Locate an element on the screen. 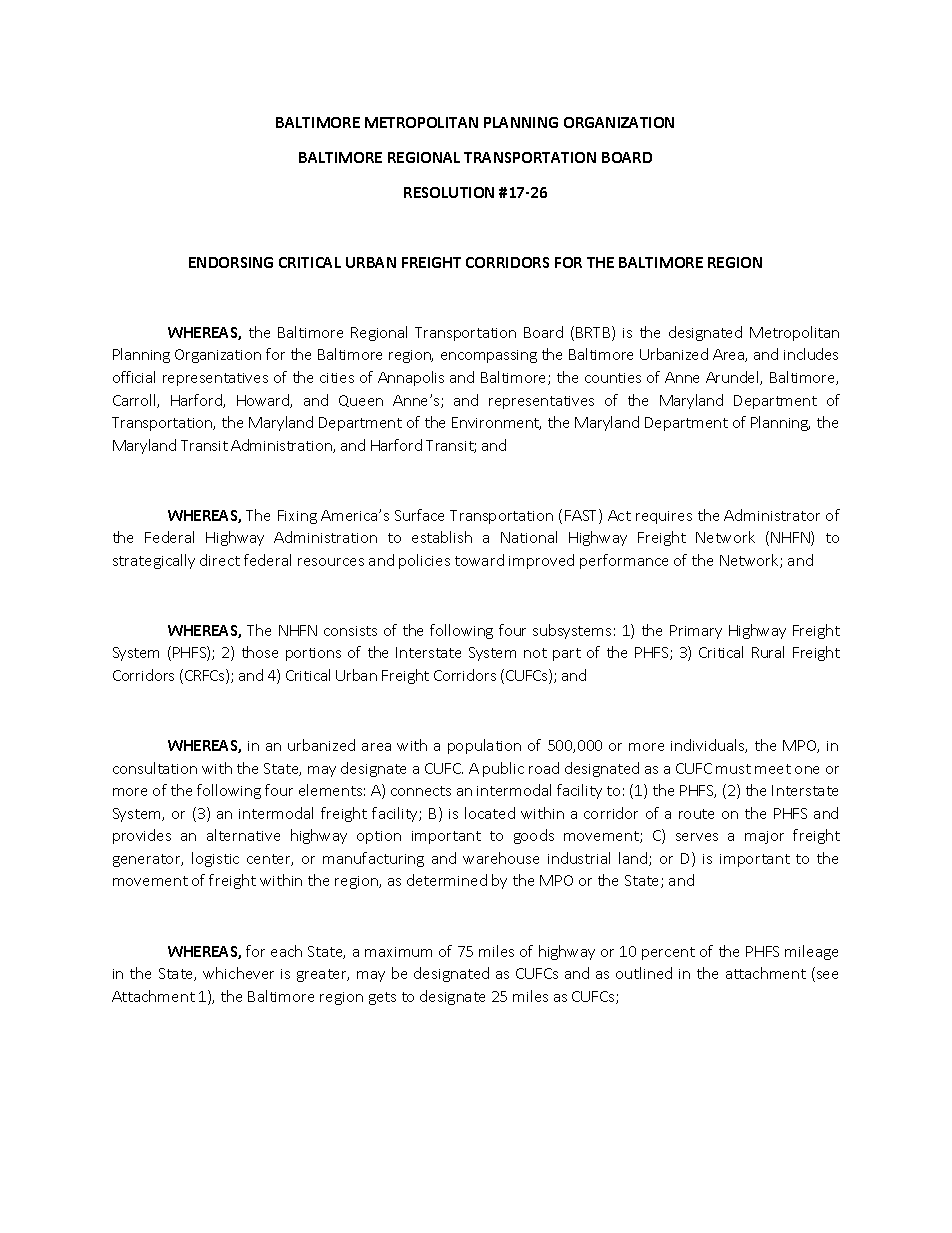 The width and height of the screenshot is (952, 1233). located is located at coordinates (490, 813).
